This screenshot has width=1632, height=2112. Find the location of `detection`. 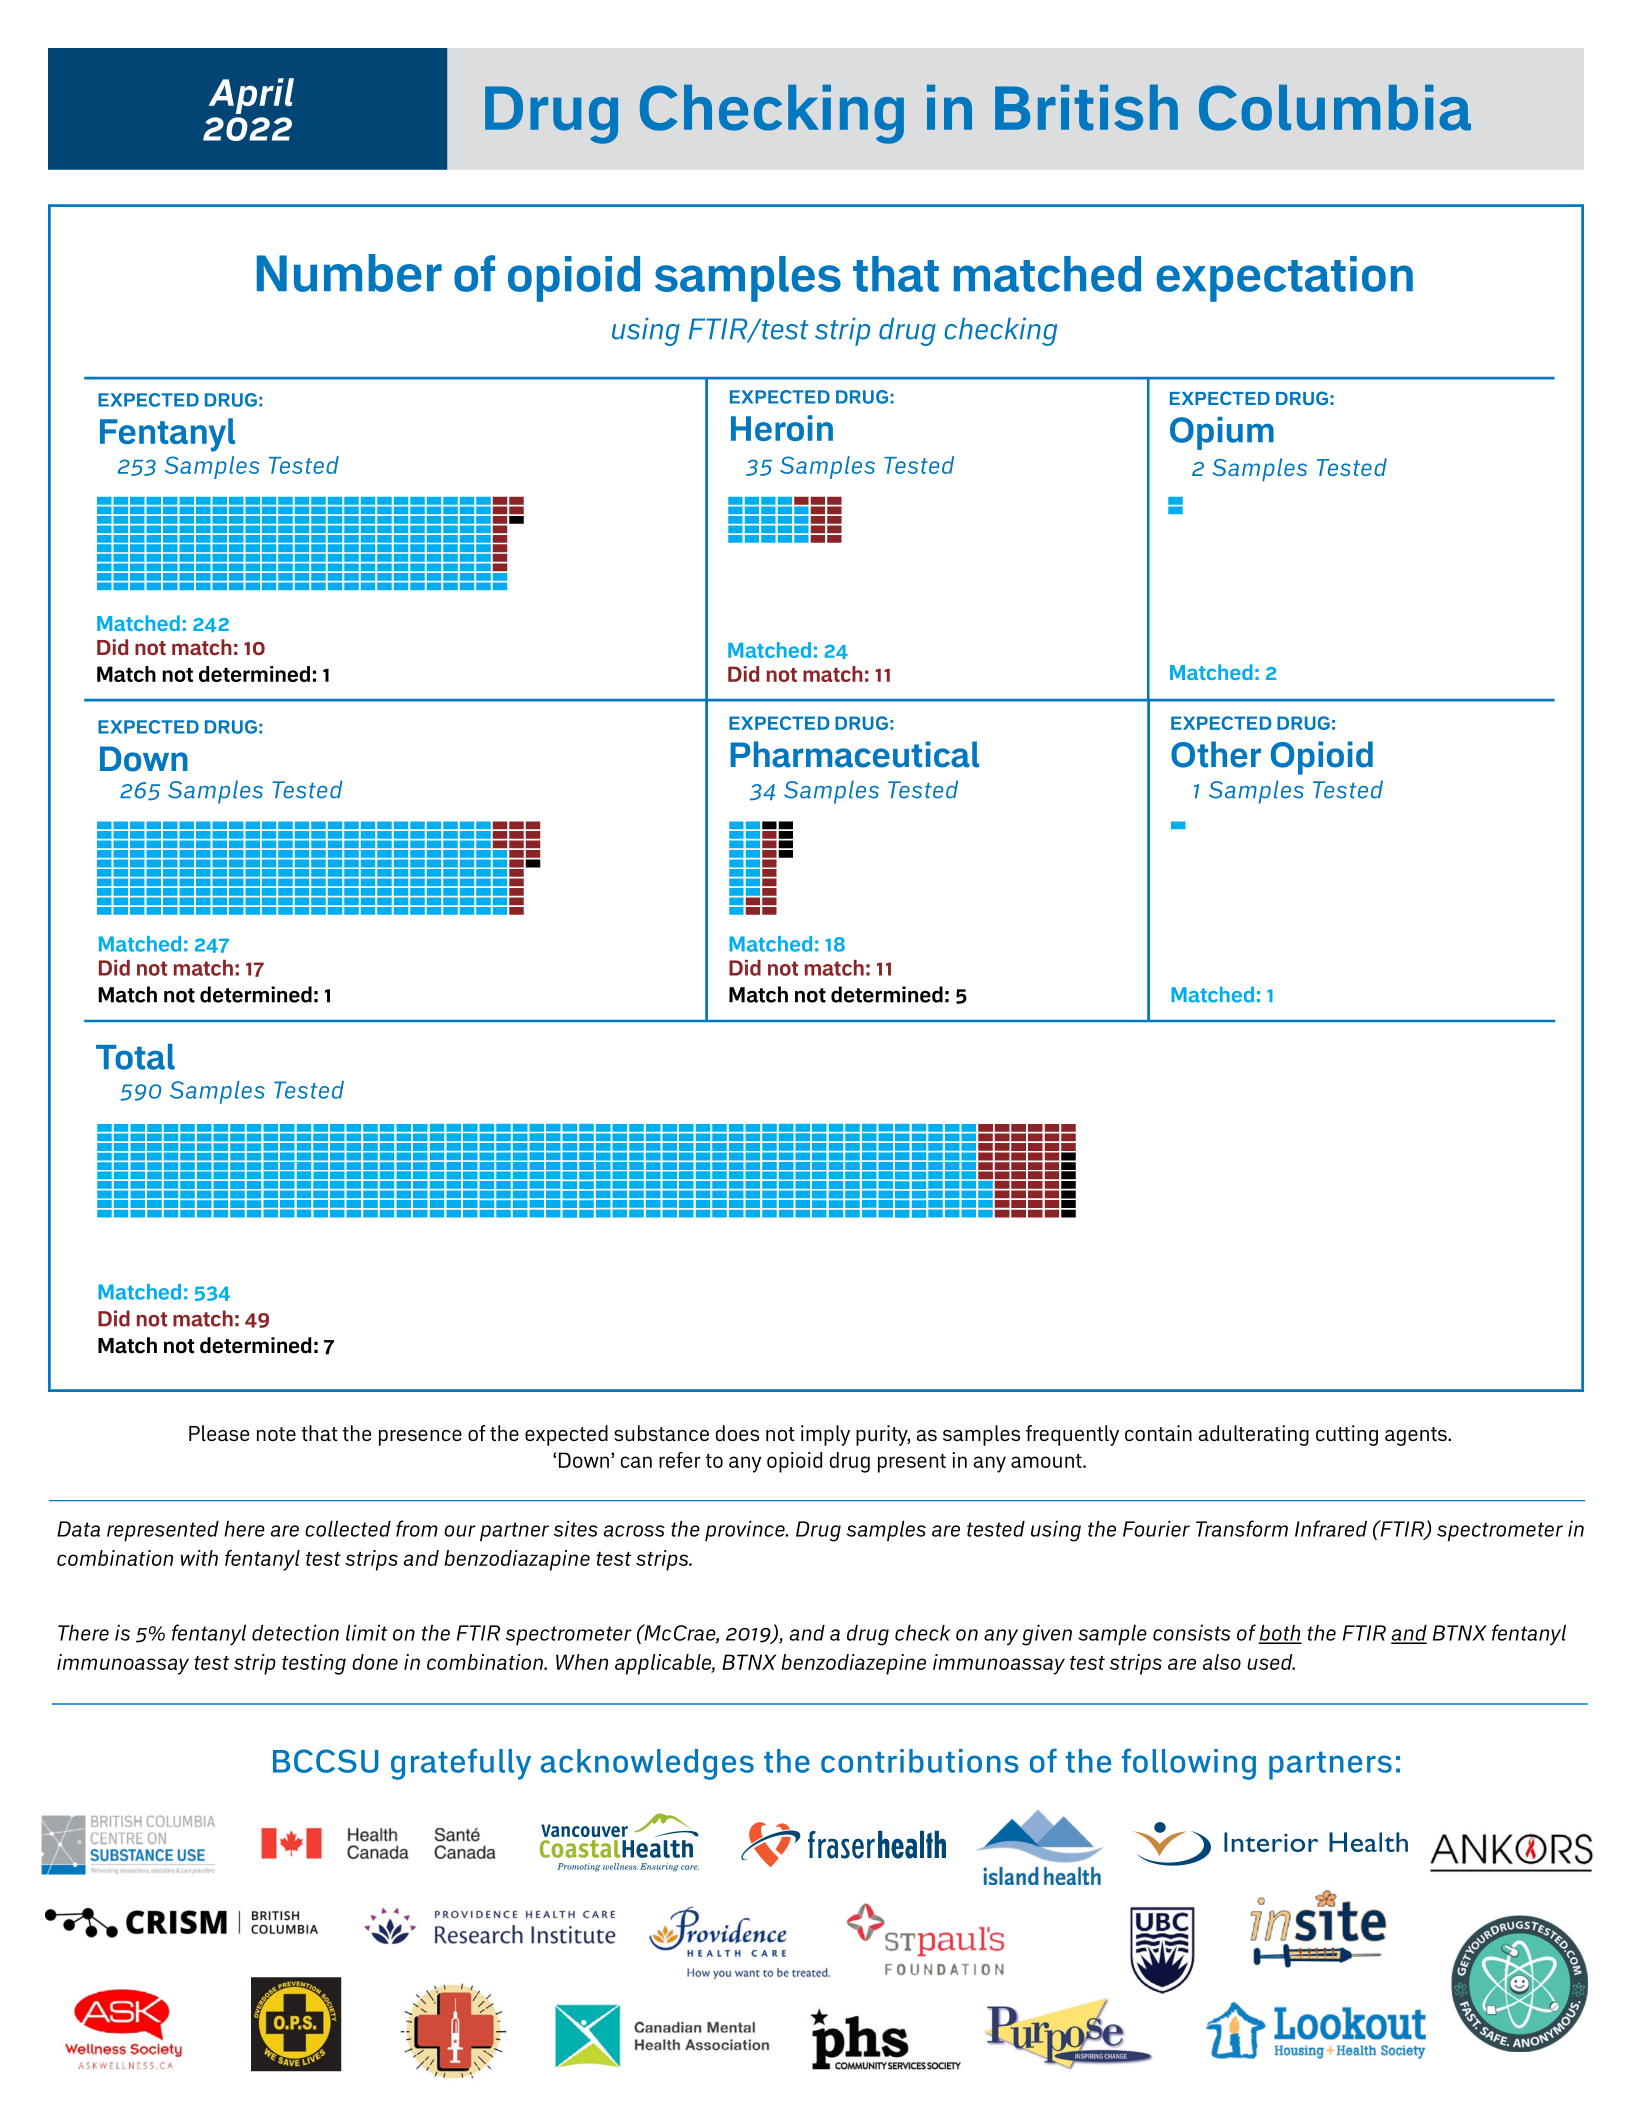

detection is located at coordinates (295, 1632).
